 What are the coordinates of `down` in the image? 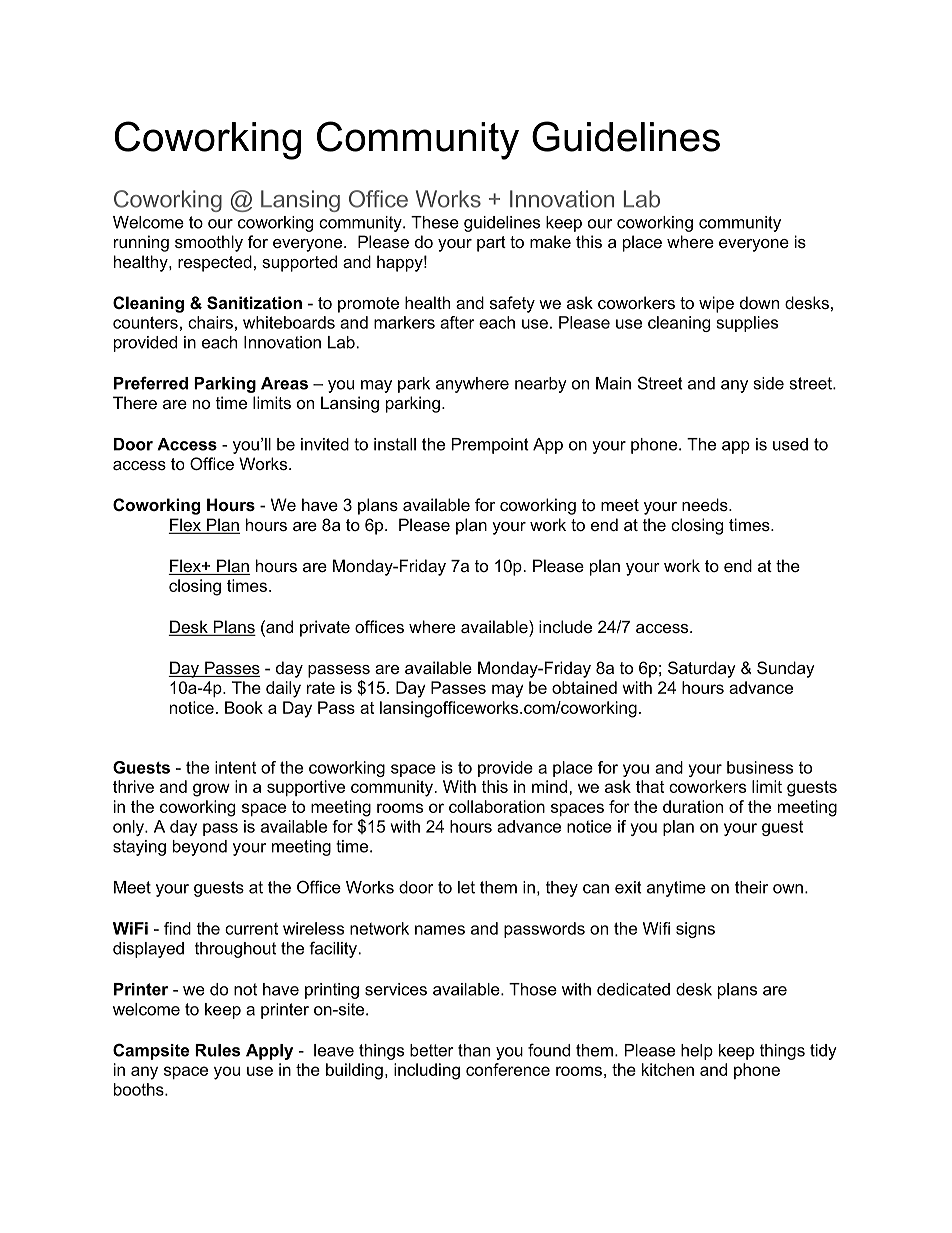 It's located at (759, 302).
